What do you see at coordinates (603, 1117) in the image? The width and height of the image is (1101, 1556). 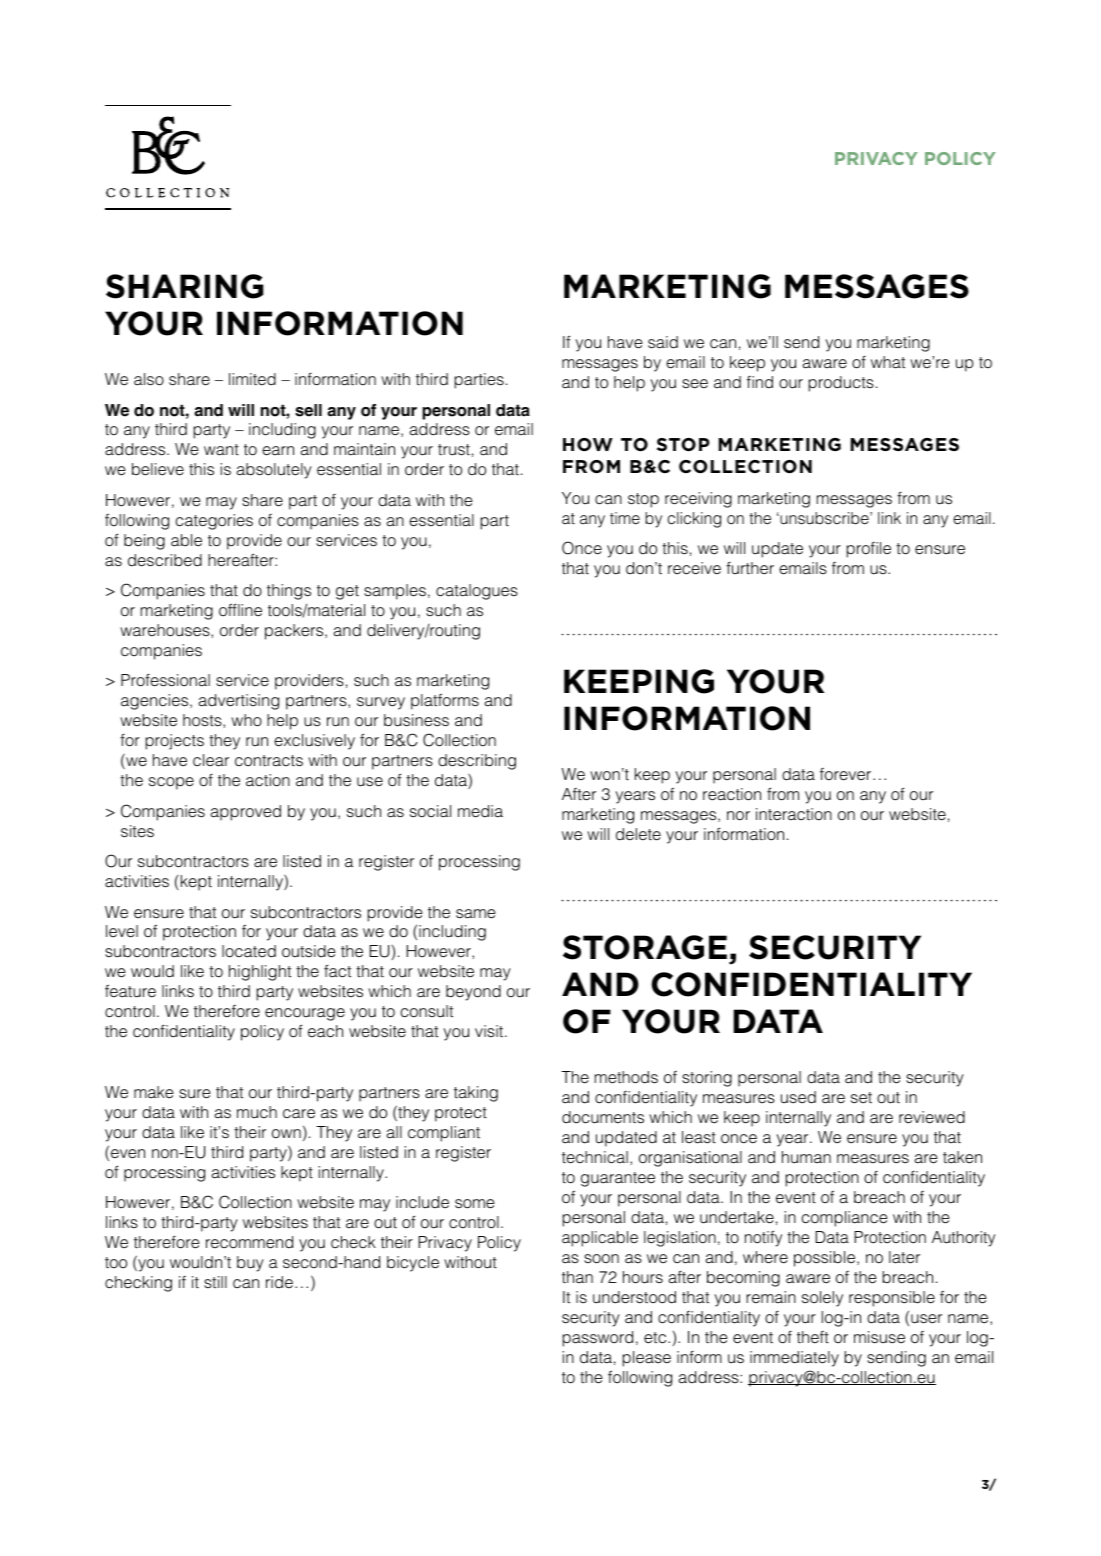 I see `documents` at bounding box center [603, 1117].
